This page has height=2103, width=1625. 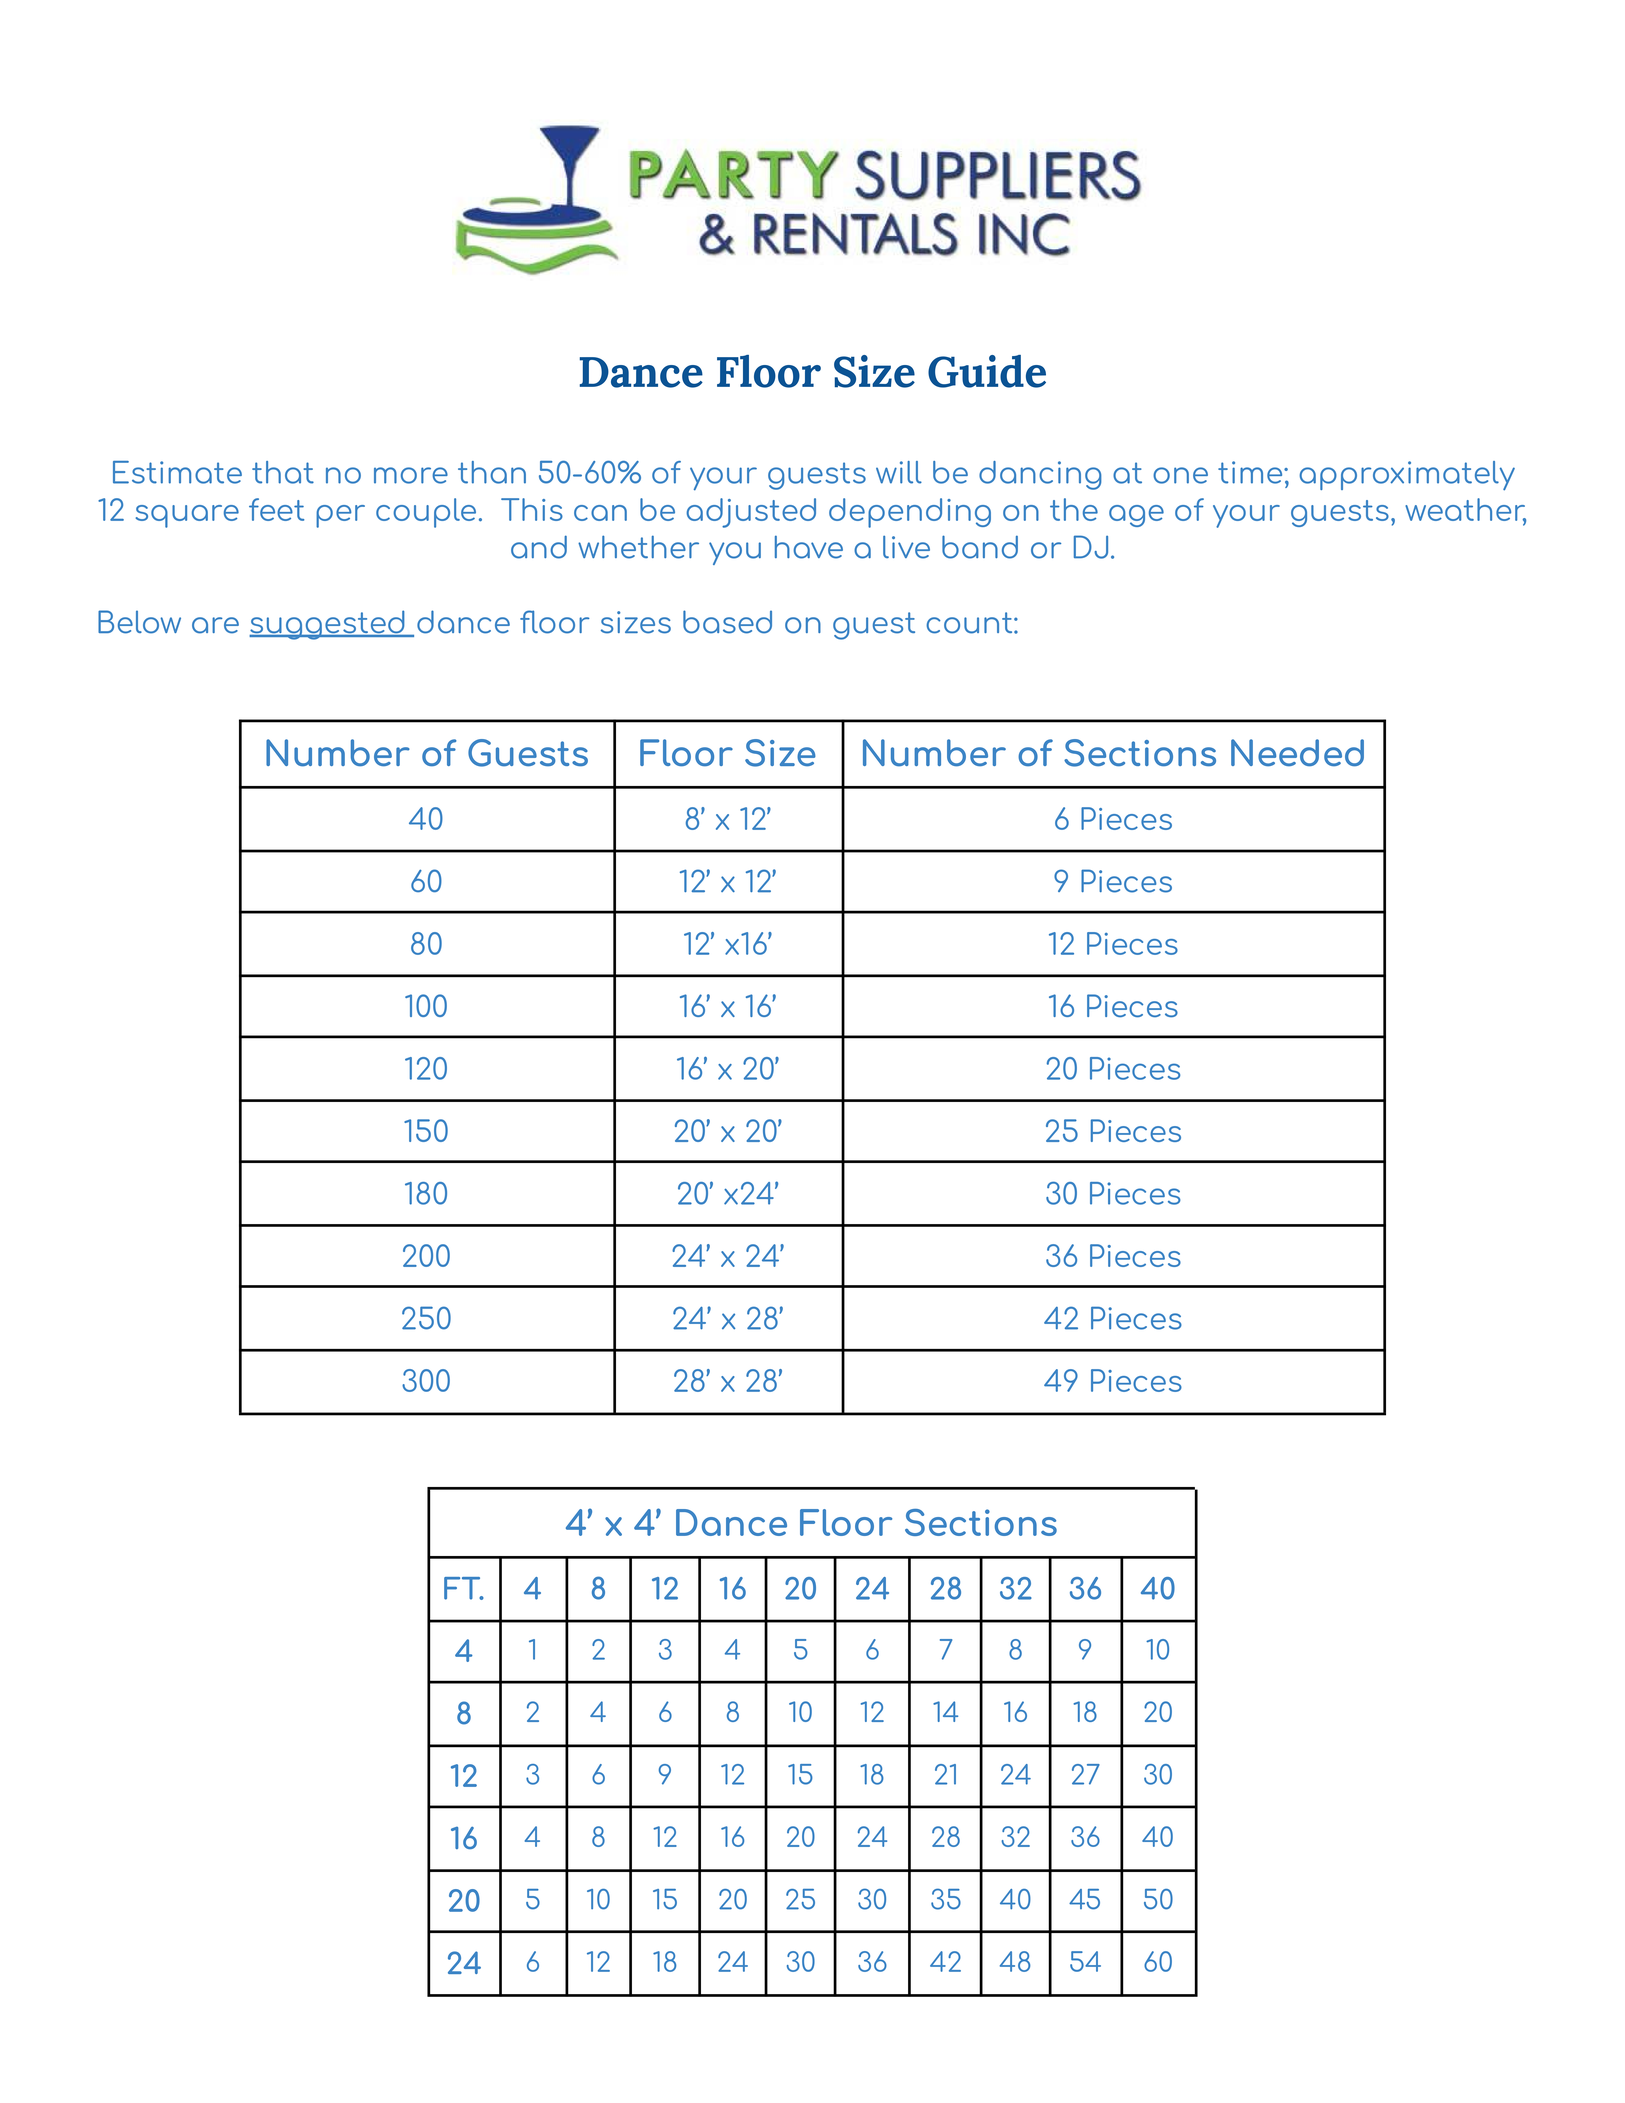 I want to click on Guide, so click(x=987, y=371).
